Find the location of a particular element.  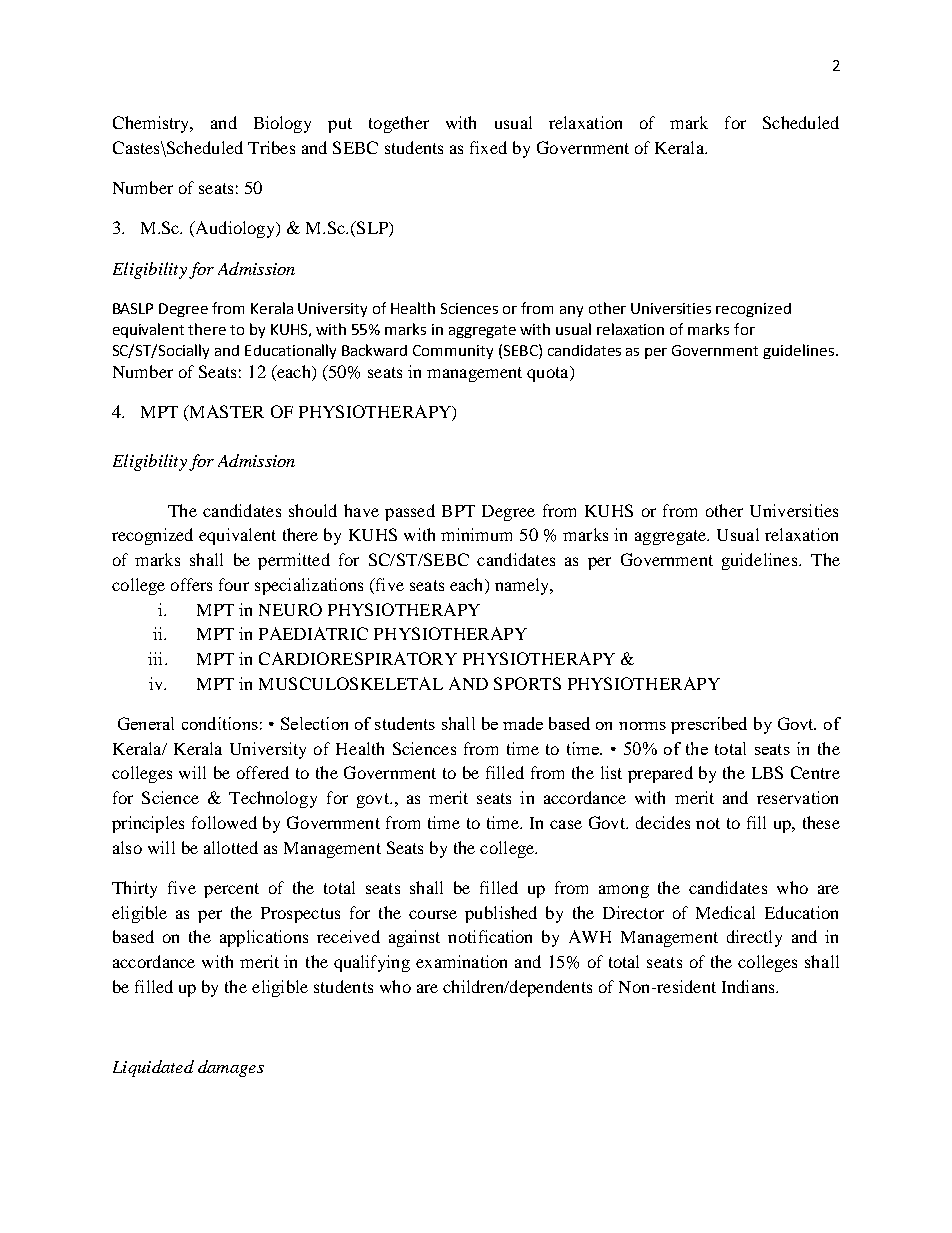

case is located at coordinates (566, 824).
